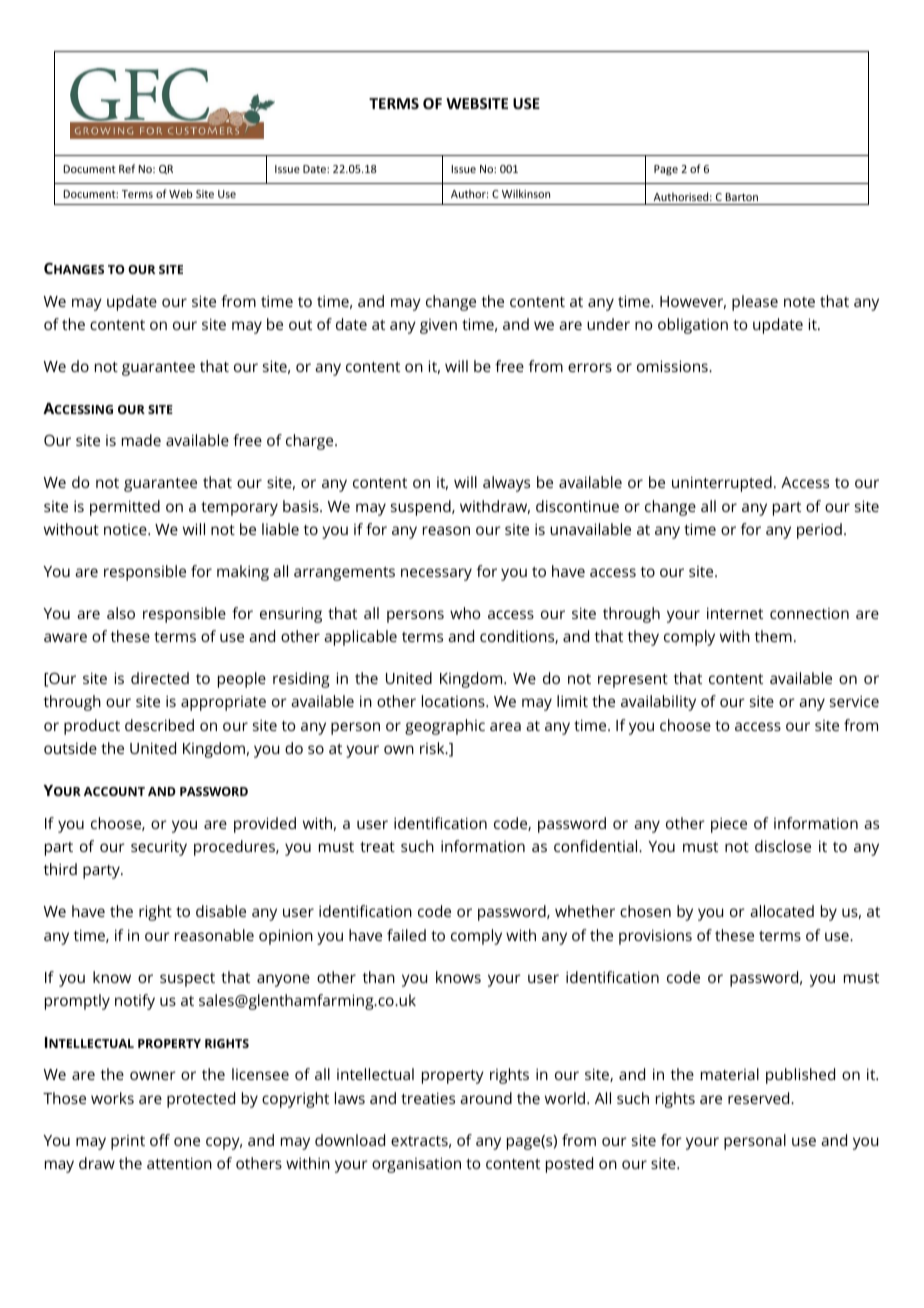 This image has width=924, height=1308. Describe the element at coordinates (221, 911) in the image. I see `disable` at that location.
